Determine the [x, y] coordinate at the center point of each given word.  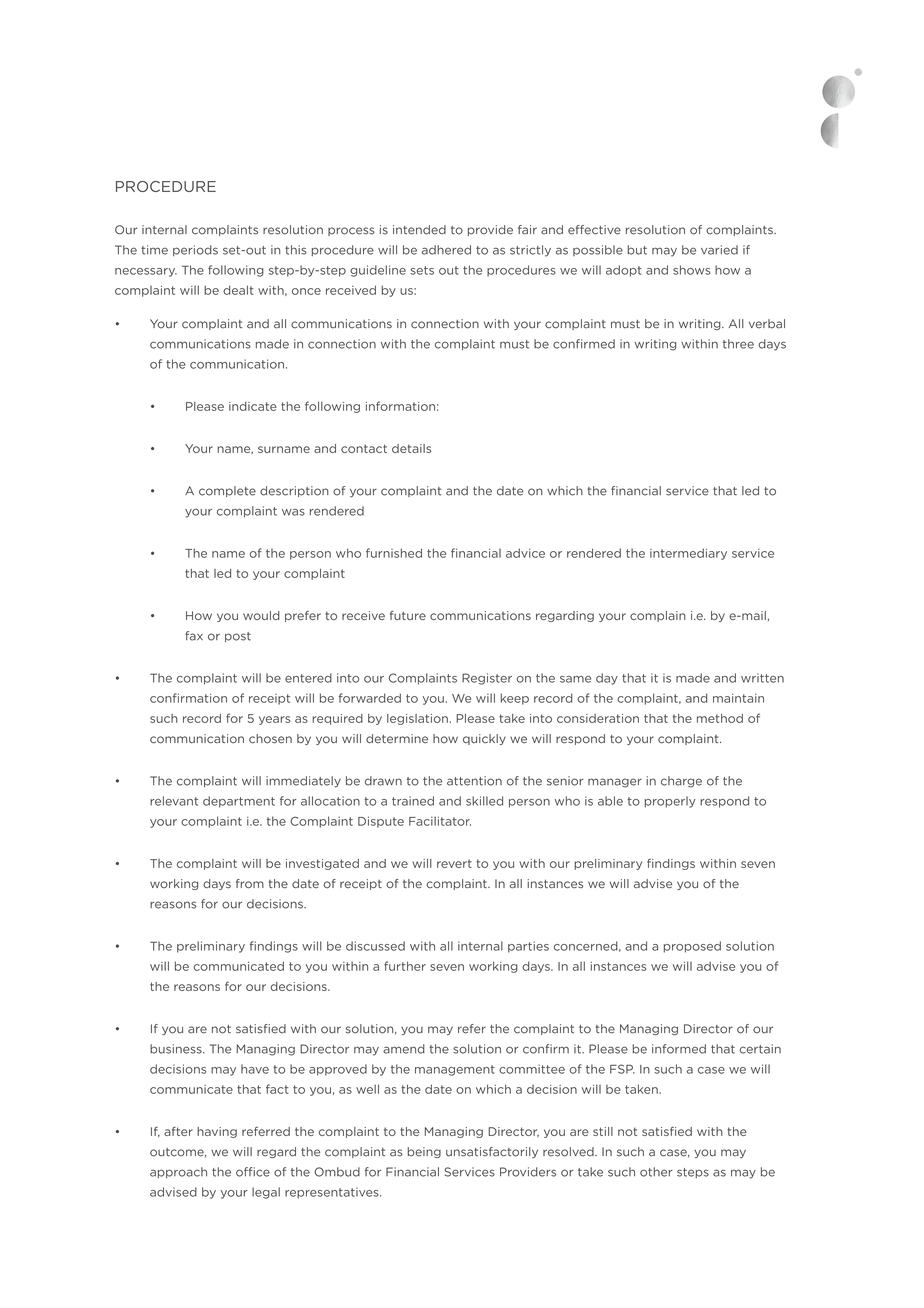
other [656, 1172]
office [253, 1172]
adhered [446, 250]
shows [691, 270]
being [424, 1152]
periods [195, 250]
